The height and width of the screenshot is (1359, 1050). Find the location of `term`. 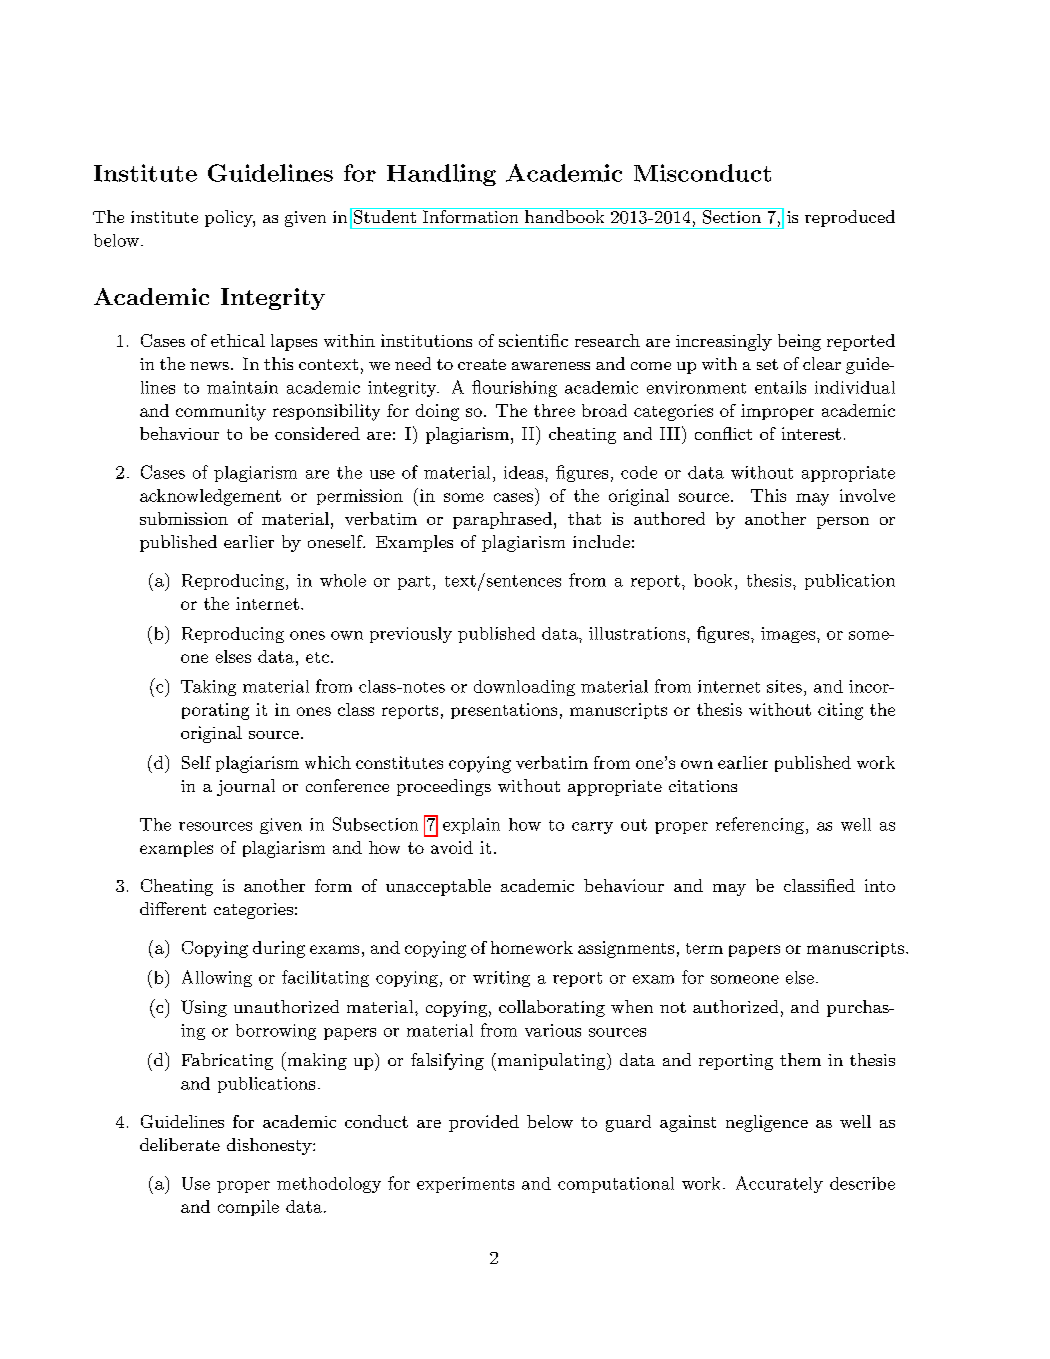

term is located at coordinates (704, 948).
